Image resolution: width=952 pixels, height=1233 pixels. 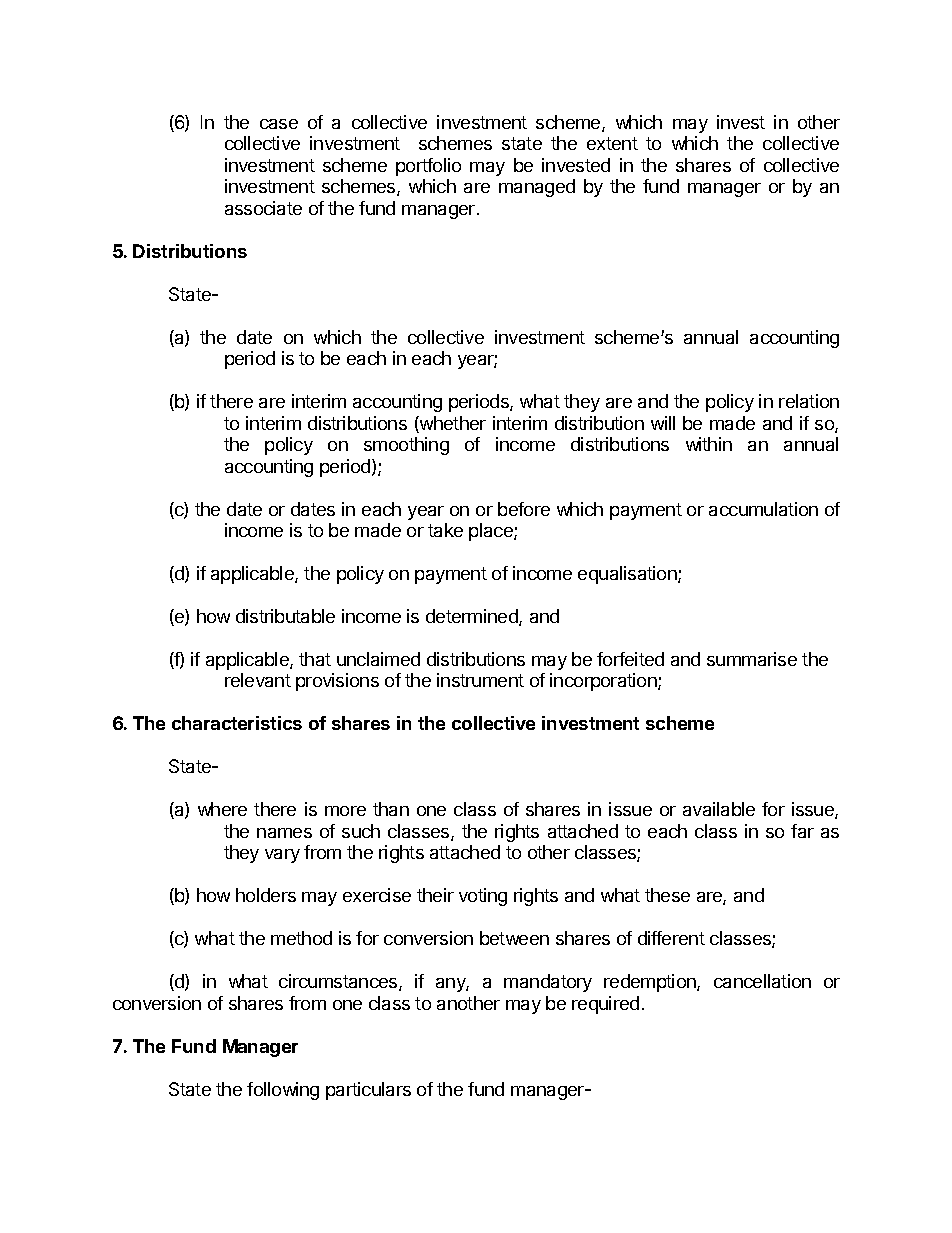 I want to click on will, so click(x=663, y=423).
